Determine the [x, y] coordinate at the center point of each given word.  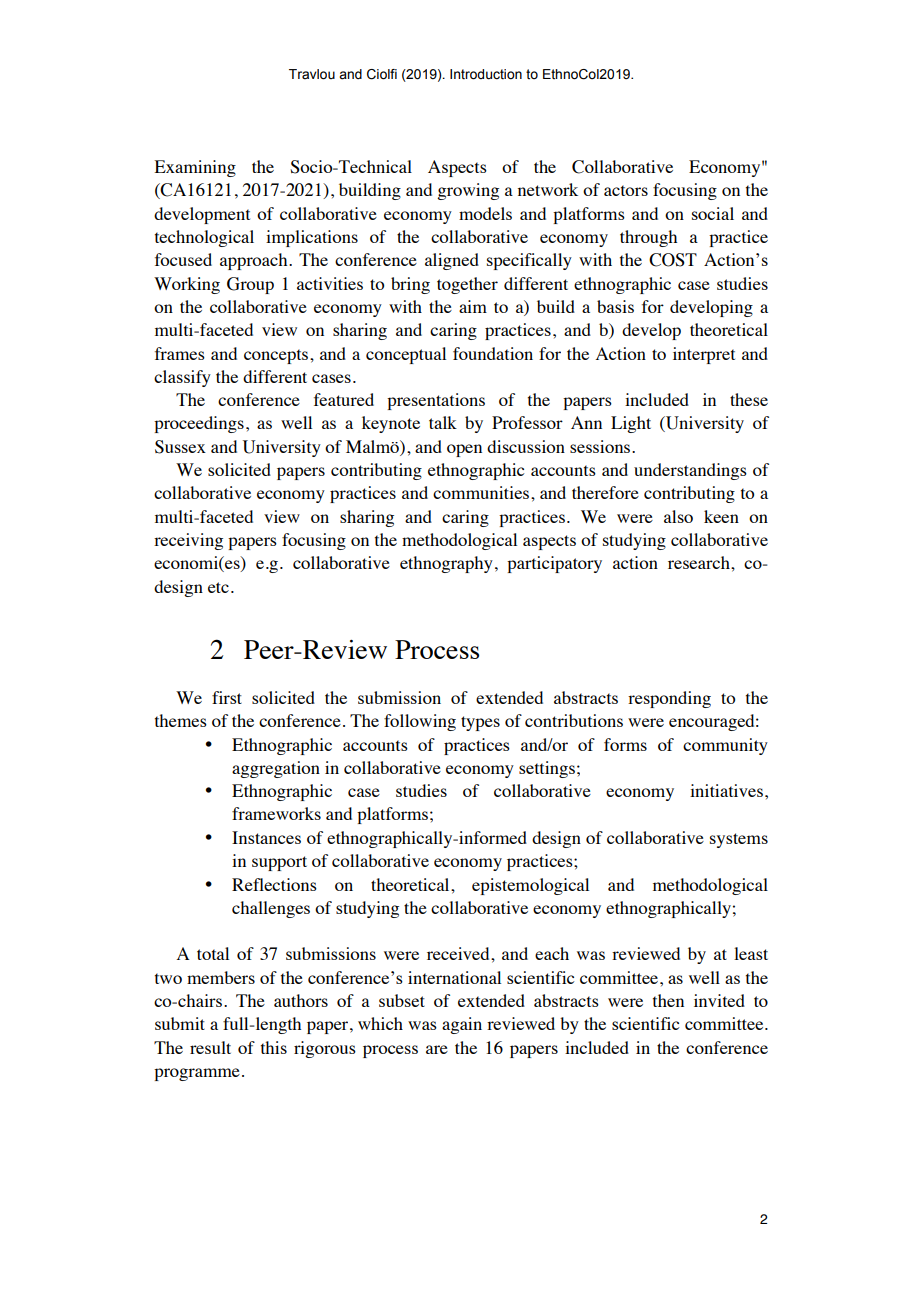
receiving [188, 541]
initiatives [726, 790]
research [700, 562]
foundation [493, 353]
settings [547, 769]
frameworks [276, 813]
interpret [704, 355]
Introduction [486, 74]
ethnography [446, 564]
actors [626, 190]
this [274, 1047]
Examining [195, 168]
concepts [277, 356]
